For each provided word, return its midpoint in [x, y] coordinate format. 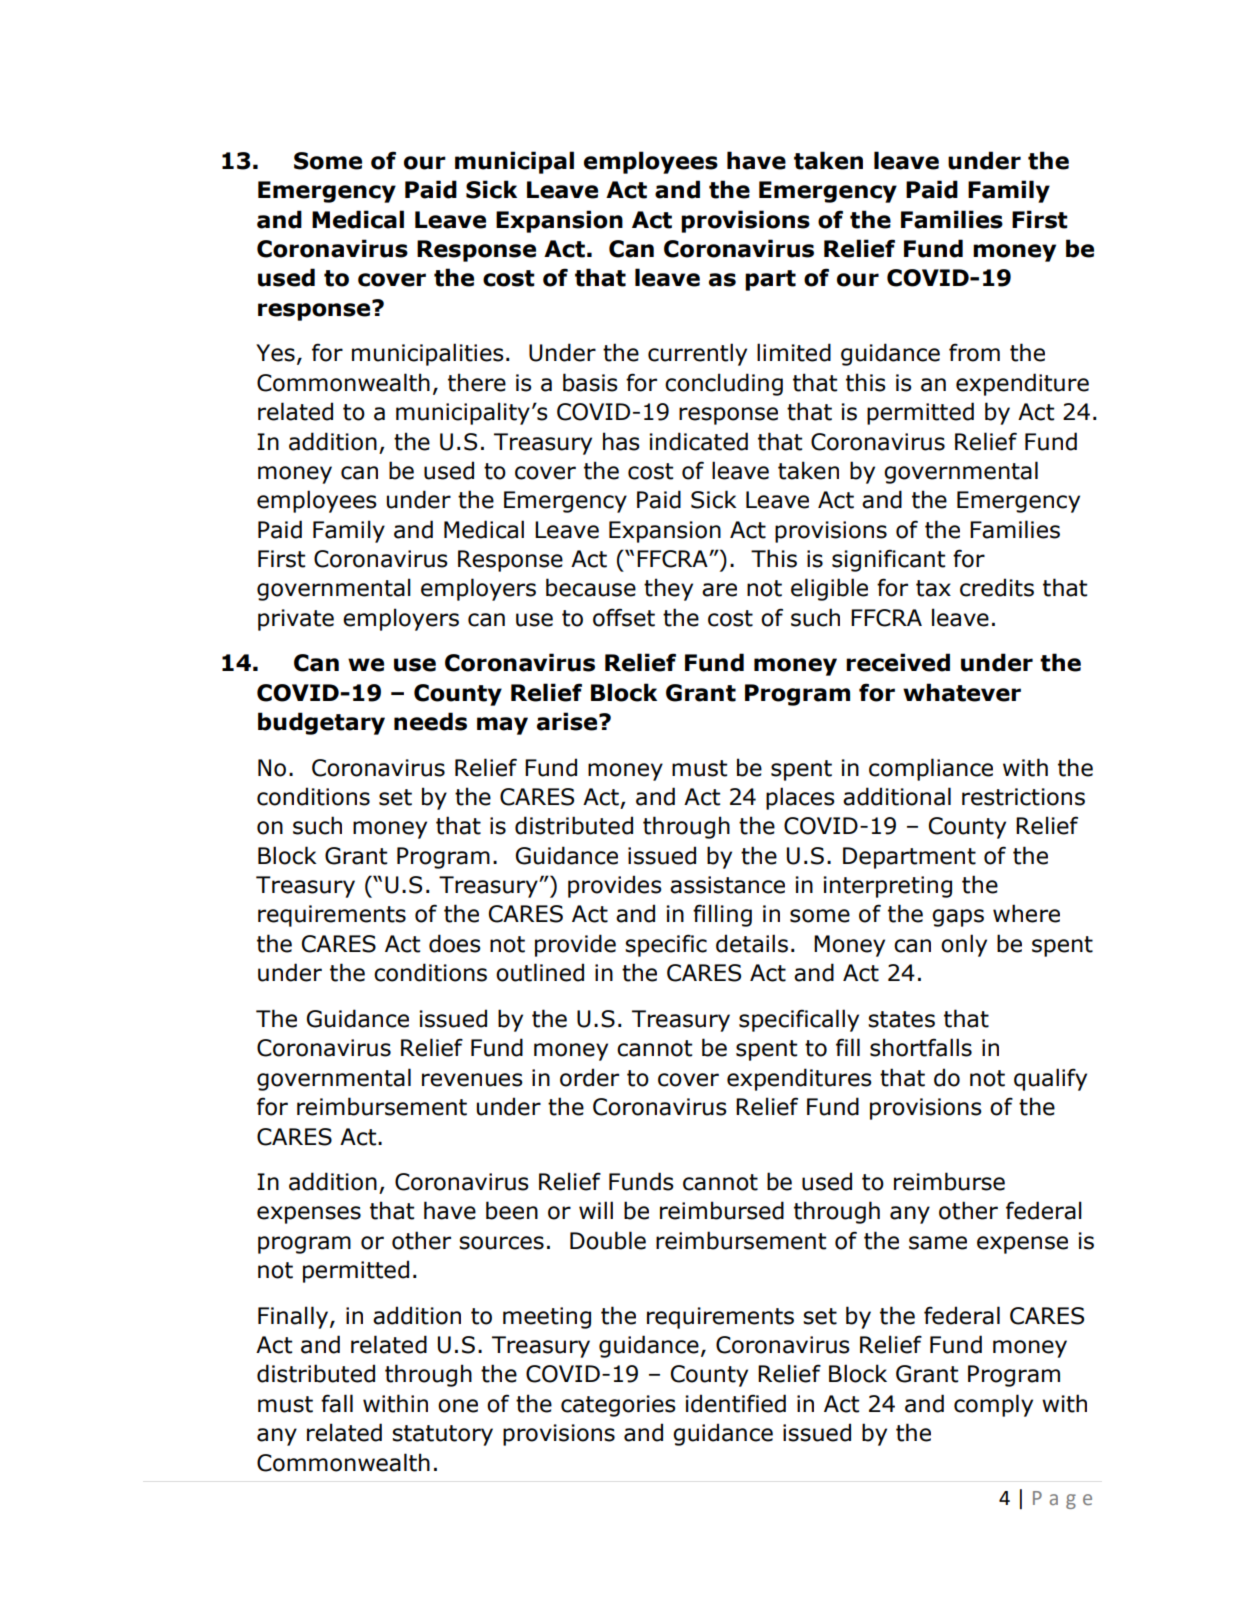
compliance [931, 769]
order [589, 1077]
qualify [1050, 1079]
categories [618, 1406]
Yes [275, 353]
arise [568, 721]
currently [697, 354]
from [974, 352]
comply [993, 1405]
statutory [442, 1435]
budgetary [321, 723]
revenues [472, 1080]
